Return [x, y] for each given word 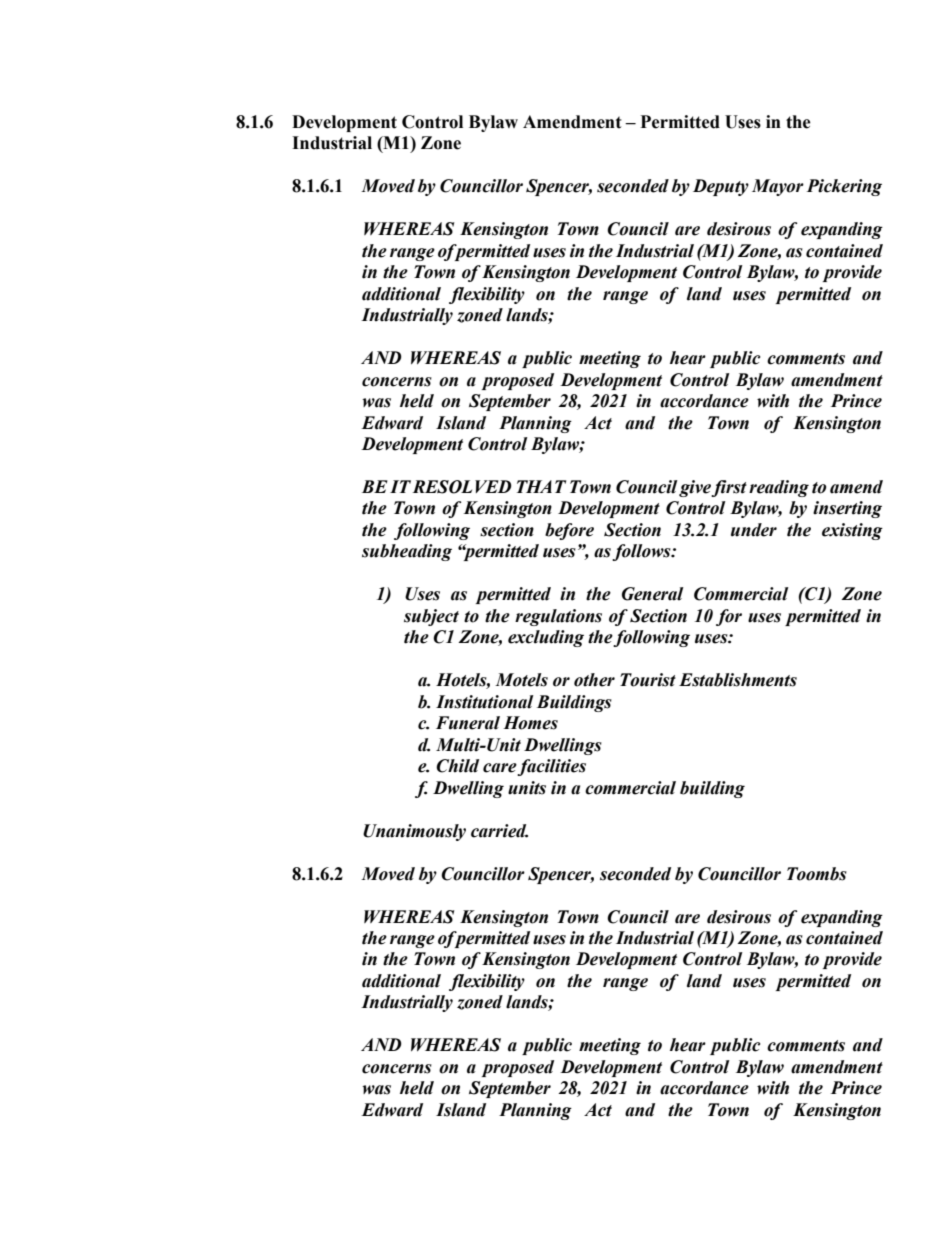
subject [431, 617]
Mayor [778, 187]
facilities [551, 767]
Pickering [844, 187]
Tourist [648, 680]
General [653, 594]
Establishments [738, 680]
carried [499, 831]
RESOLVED [462, 487]
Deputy [721, 187]
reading [779, 488]
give [695, 488]
